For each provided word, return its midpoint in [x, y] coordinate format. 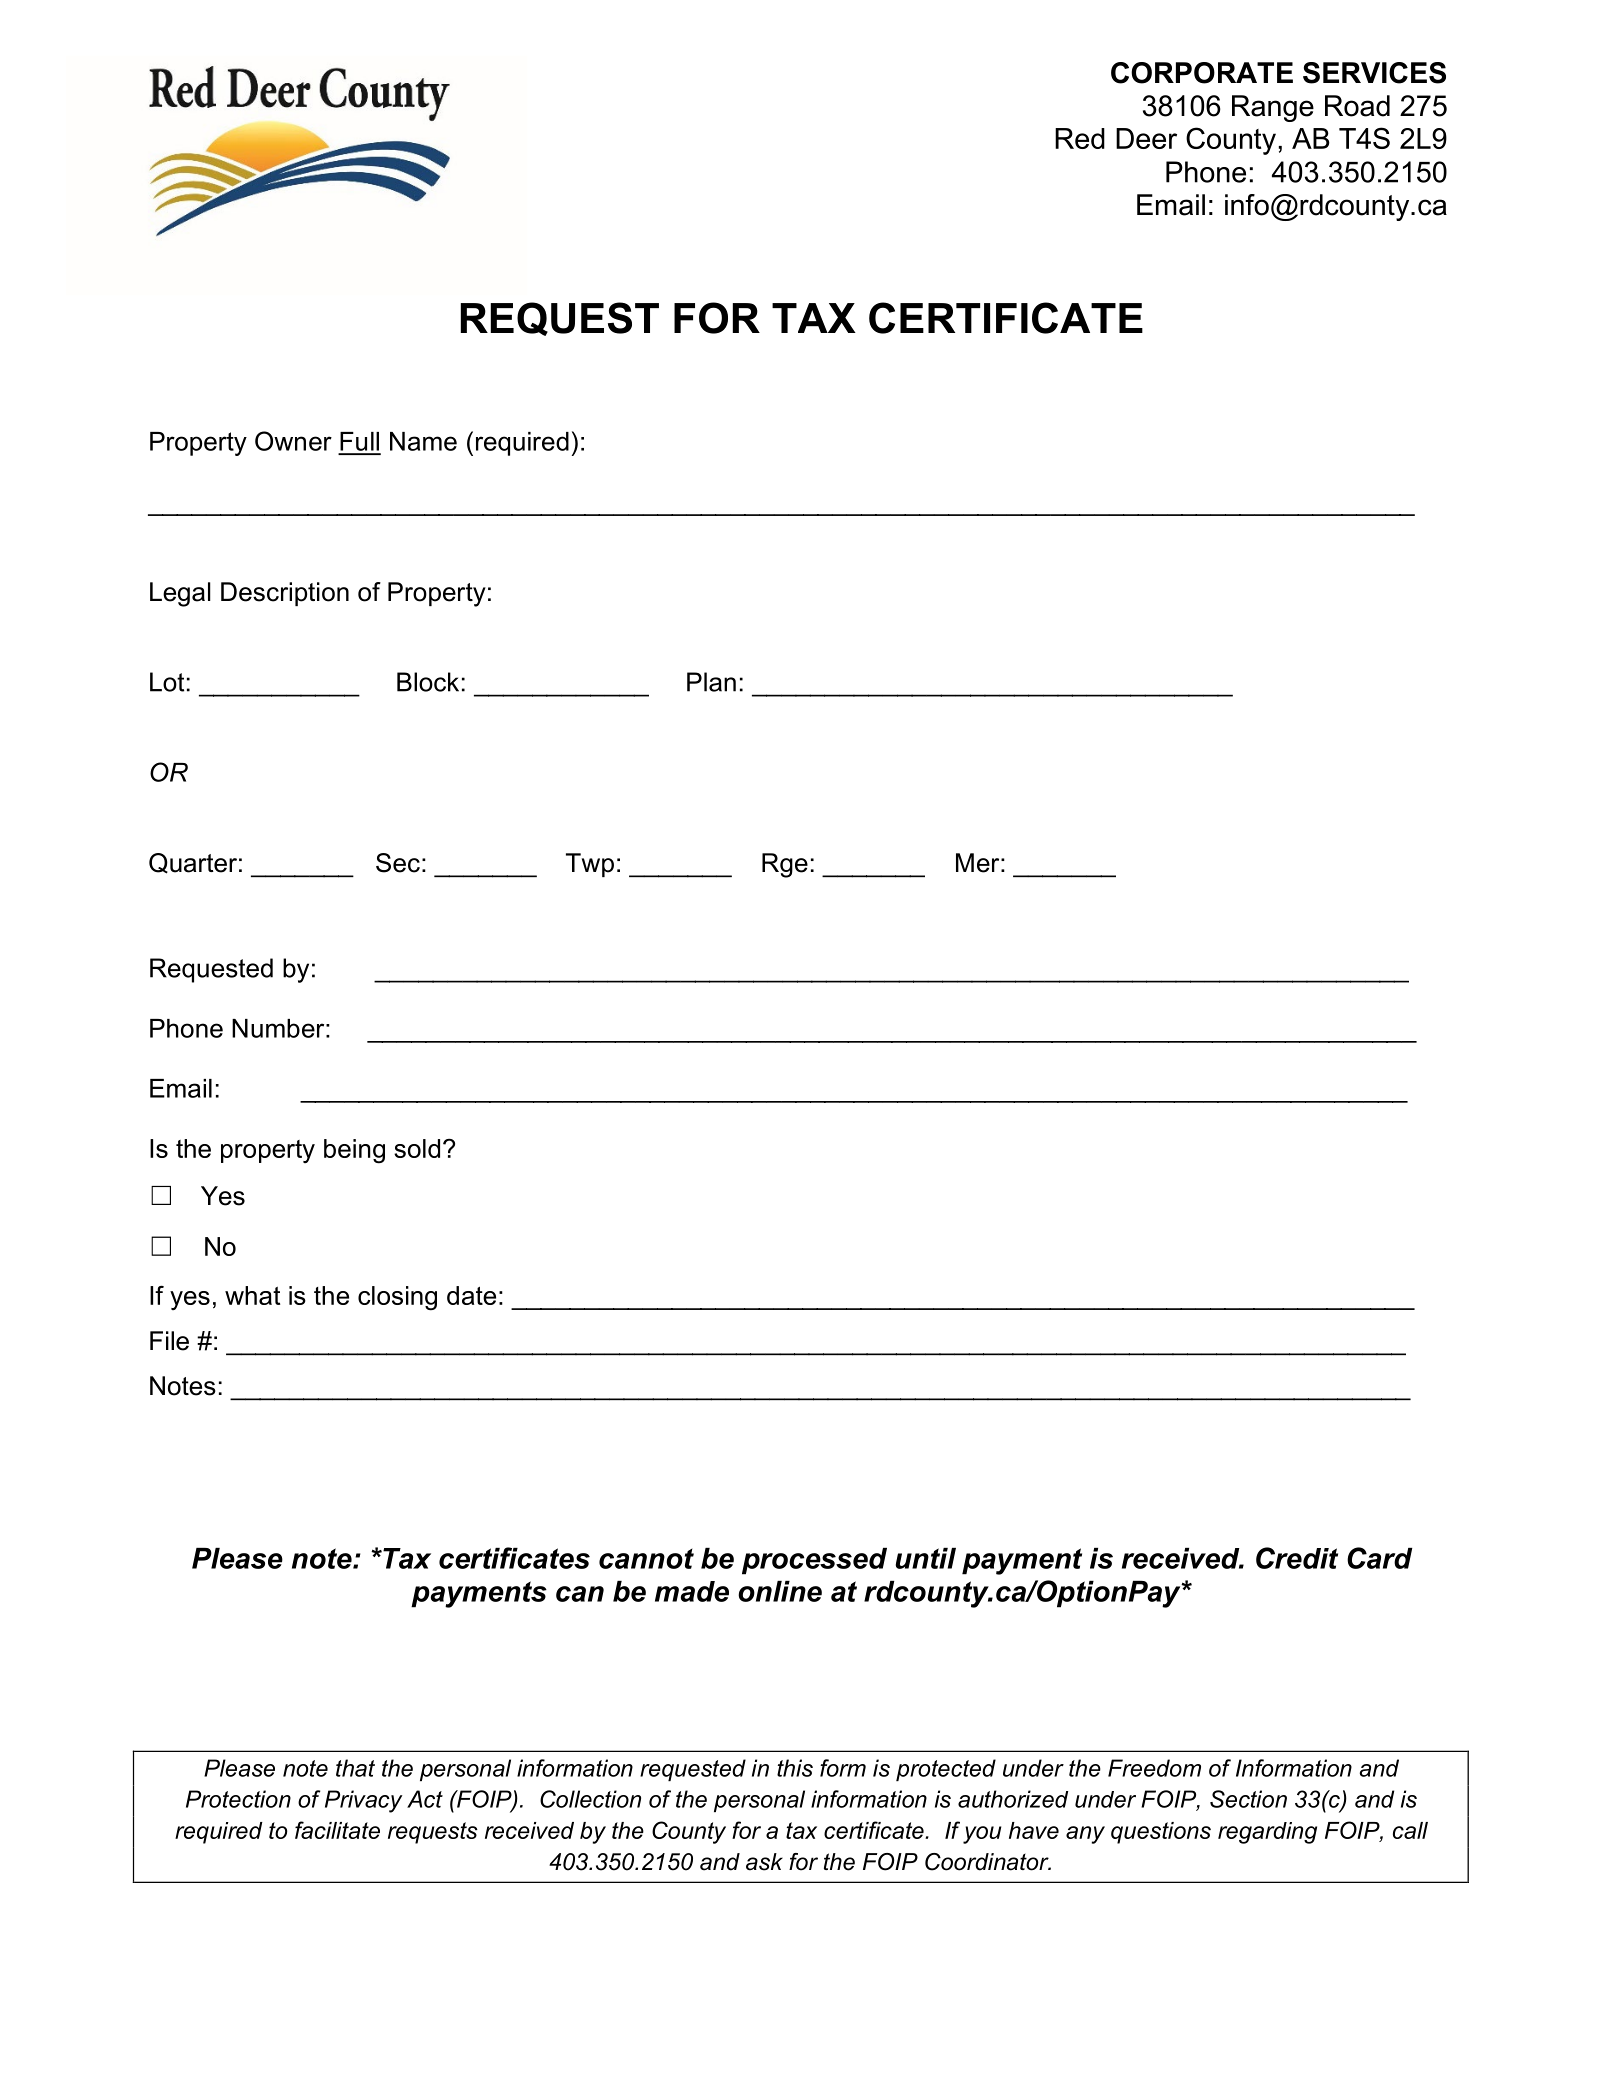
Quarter [193, 863]
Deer [1146, 138]
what [252, 1295]
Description [285, 594]
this [795, 1768]
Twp [590, 865]
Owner [293, 441]
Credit [1297, 1558]
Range [1273, 108]
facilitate [337, 1830]
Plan [711, 682]
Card [1379, 1558]
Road [1357, 106]
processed [814, 1561]
